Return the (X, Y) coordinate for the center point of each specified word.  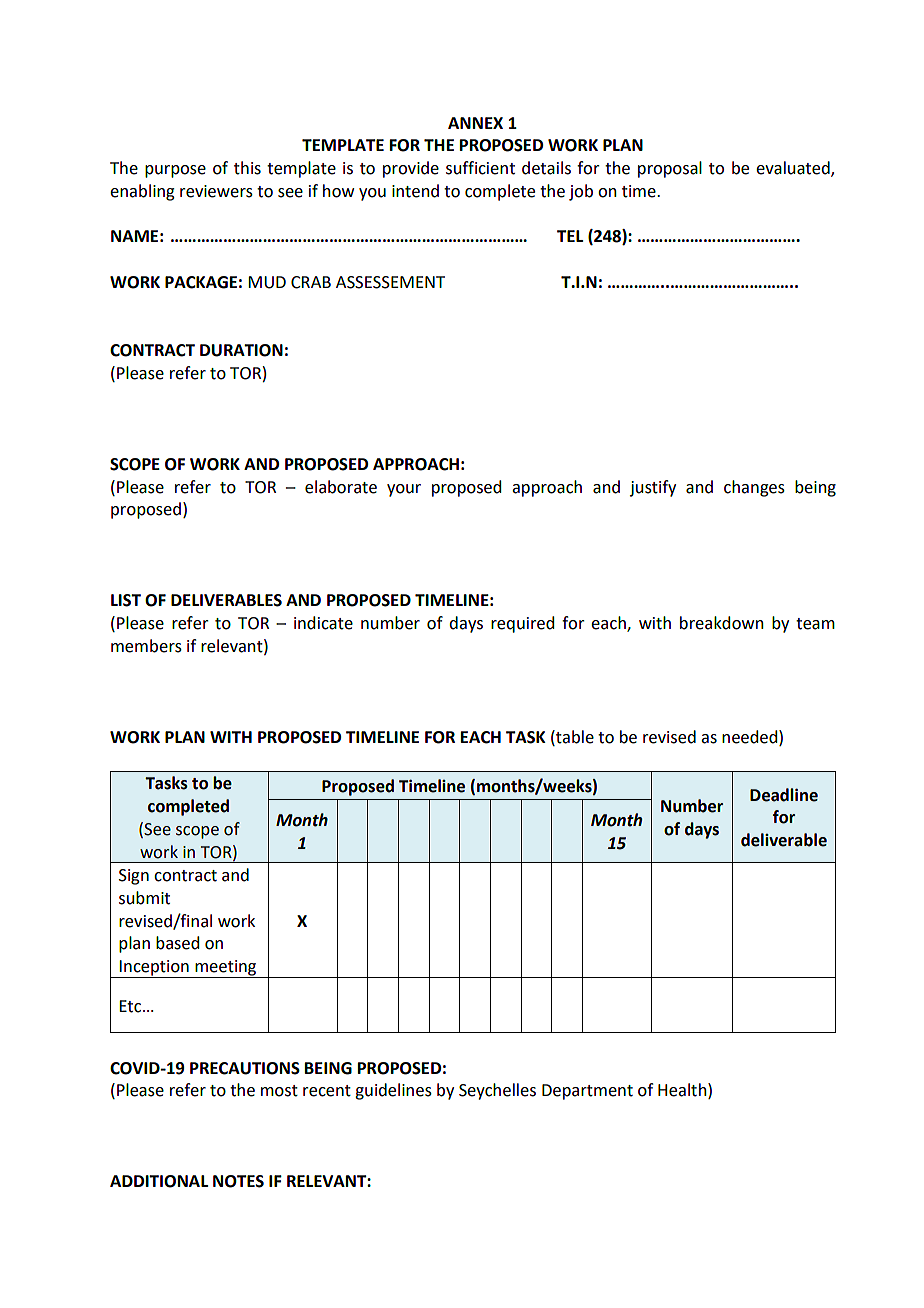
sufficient (480, 168)
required (522, 624)
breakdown (722, 623)
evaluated (794, 169)
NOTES (238, 1181)
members (146, 646)
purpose (175, 171)
